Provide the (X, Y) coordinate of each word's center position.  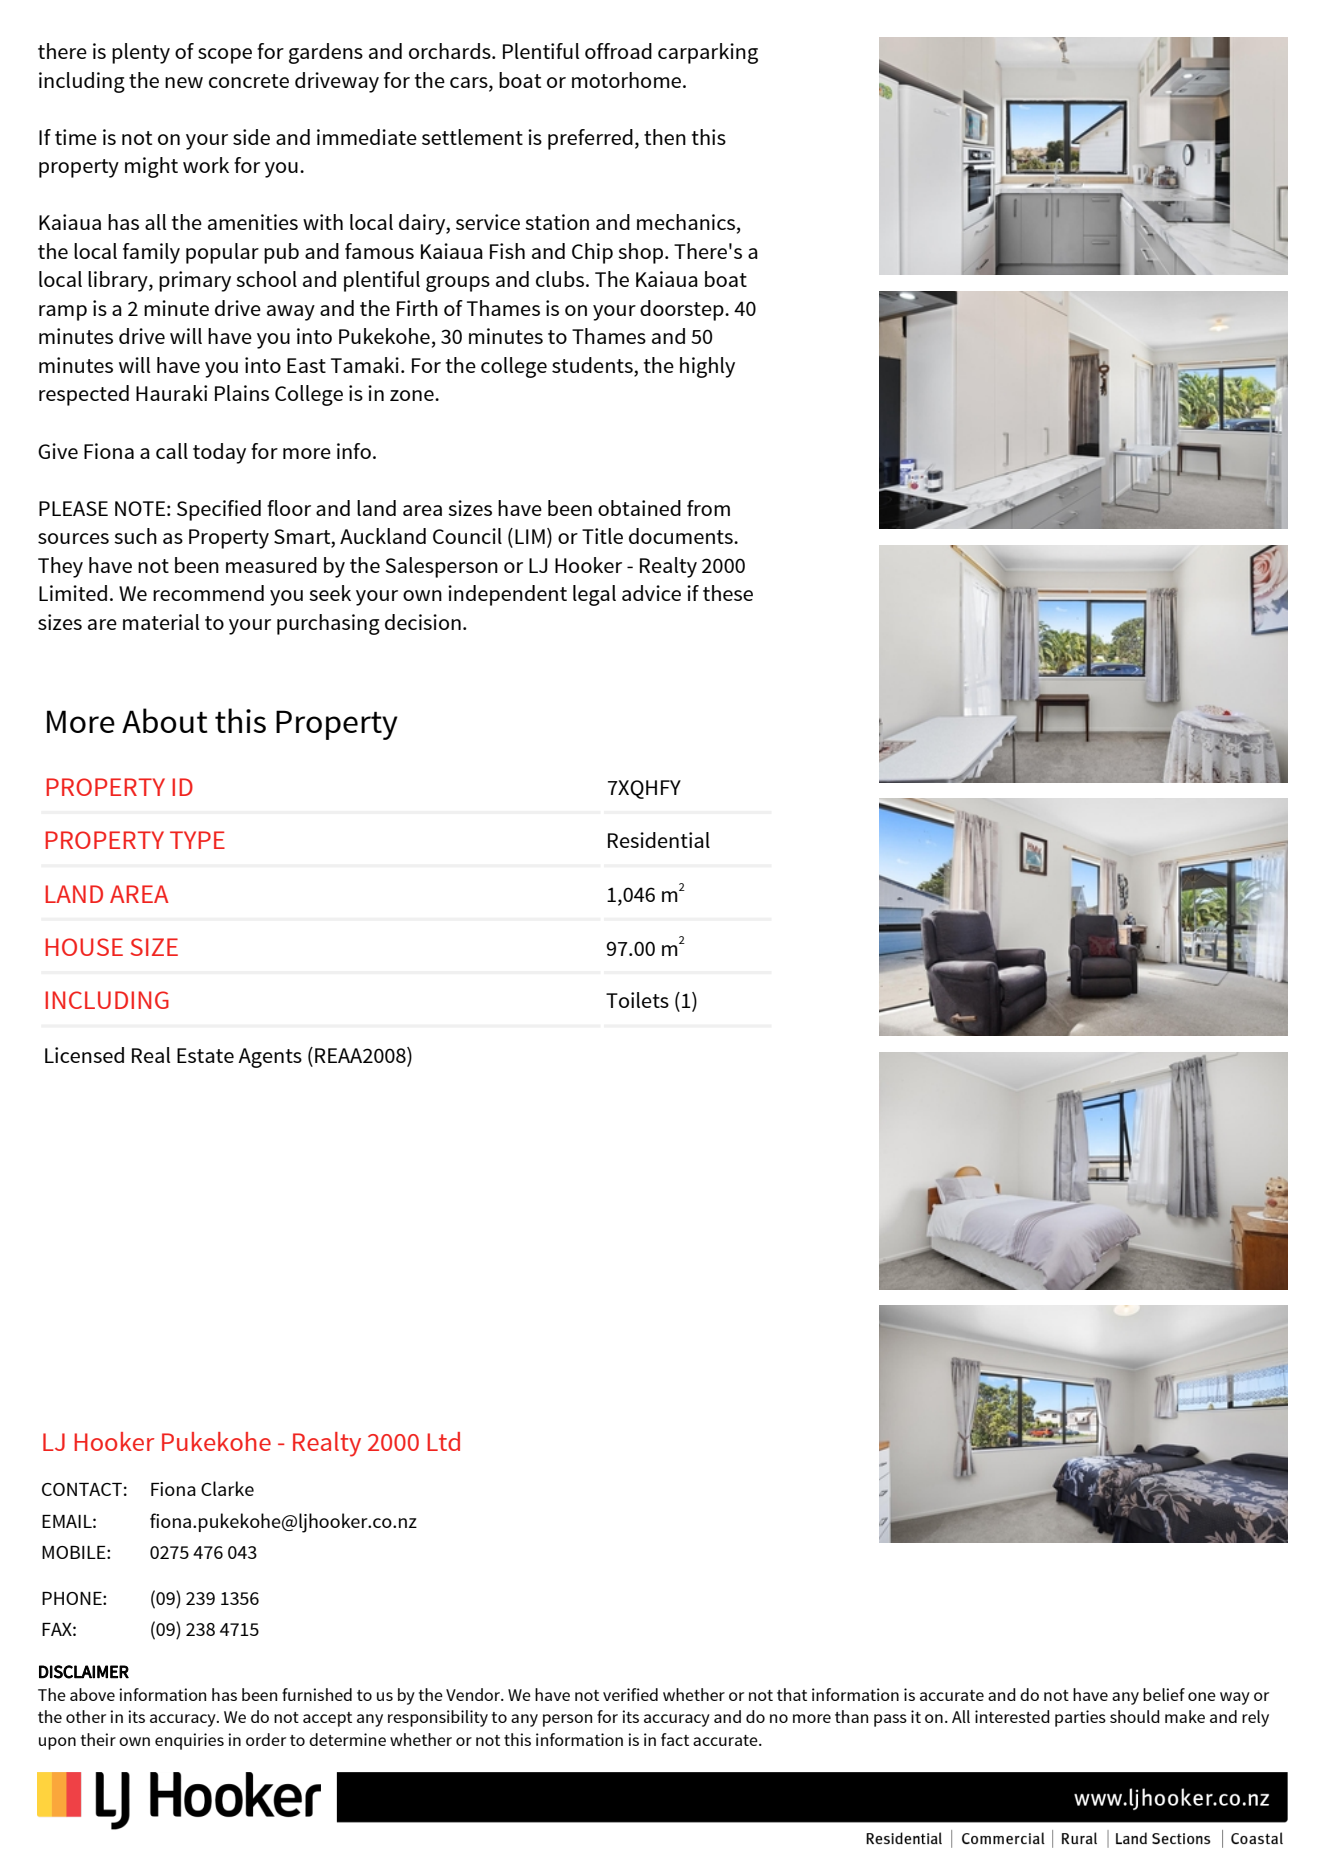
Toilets (637, 1000)
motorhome (626, 80)
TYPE (197, 840)
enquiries (189, 1741)
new (184, 82)
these (728, 593)
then (665, 137)
